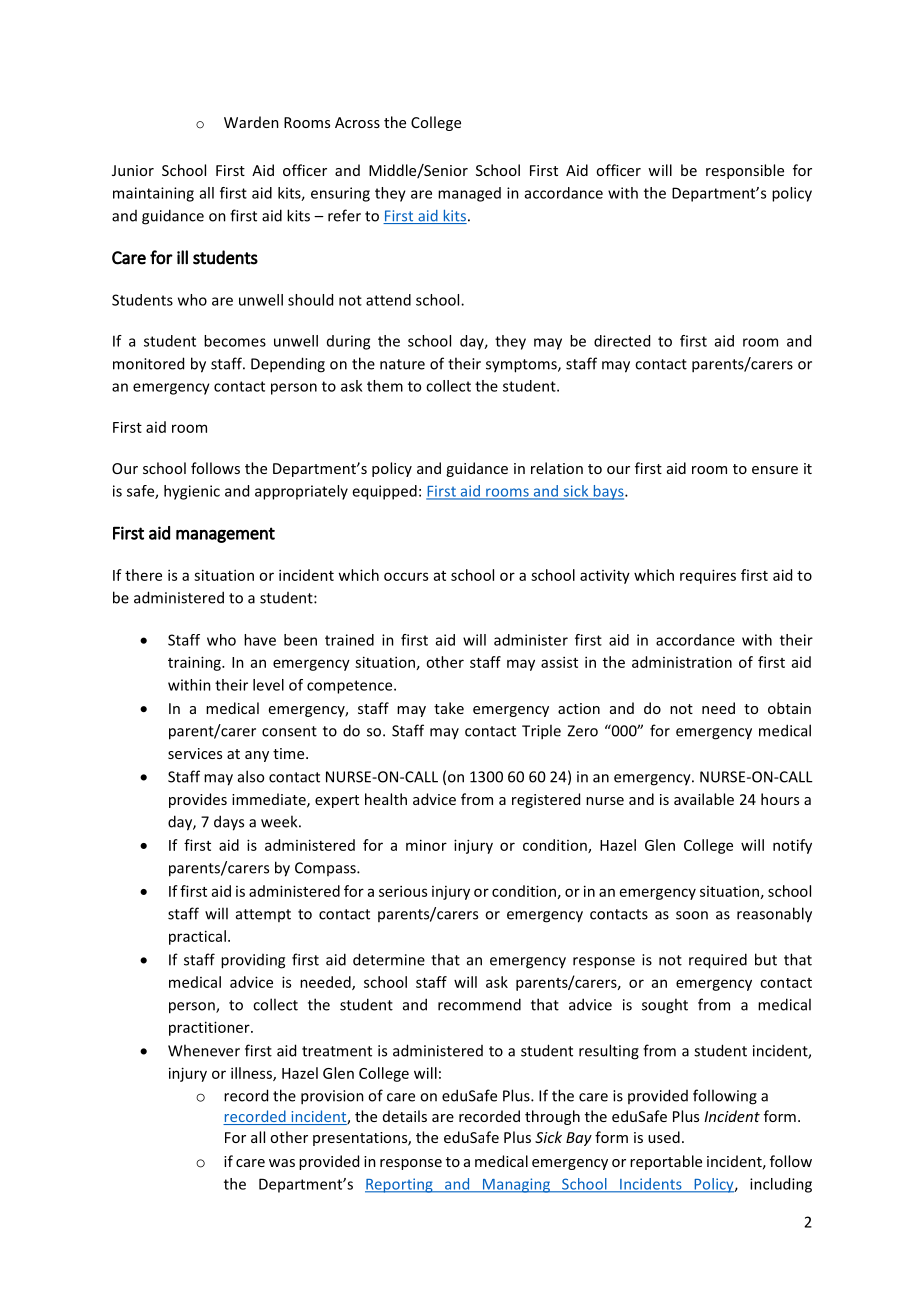  What do you see at coordinates (402, 364) in the document?
I see `nature` at bounding box center [402, 364].
